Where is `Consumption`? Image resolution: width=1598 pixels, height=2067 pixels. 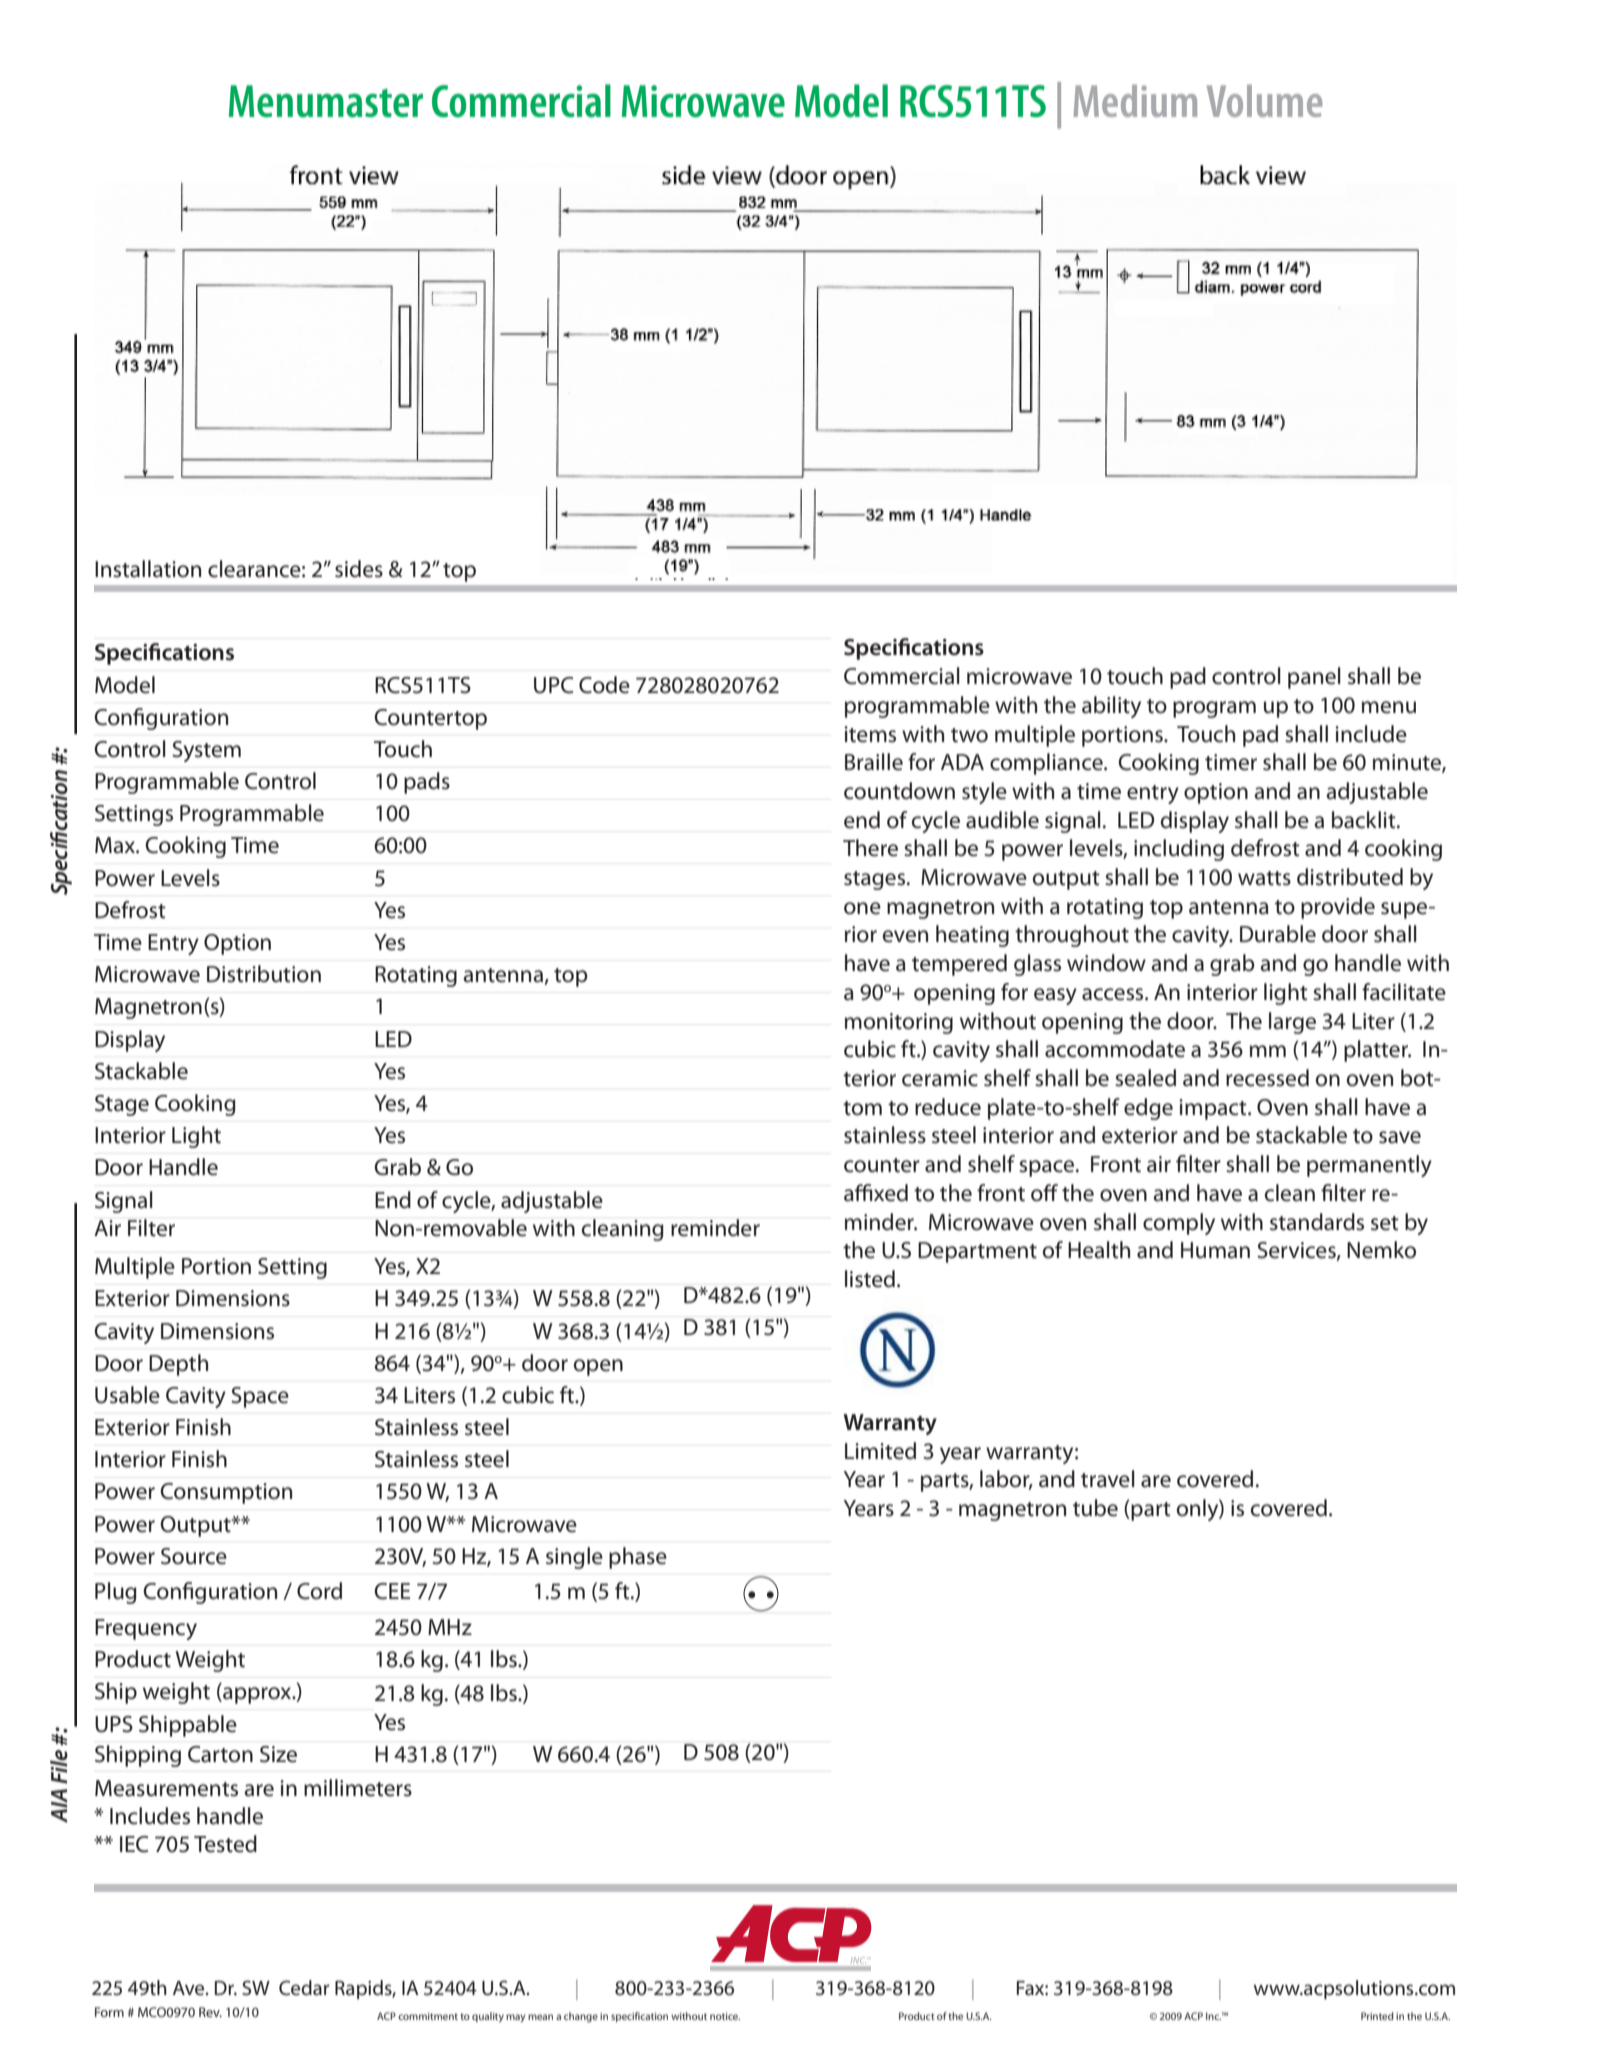 Consumption is located at coordinates (226, 1493).
